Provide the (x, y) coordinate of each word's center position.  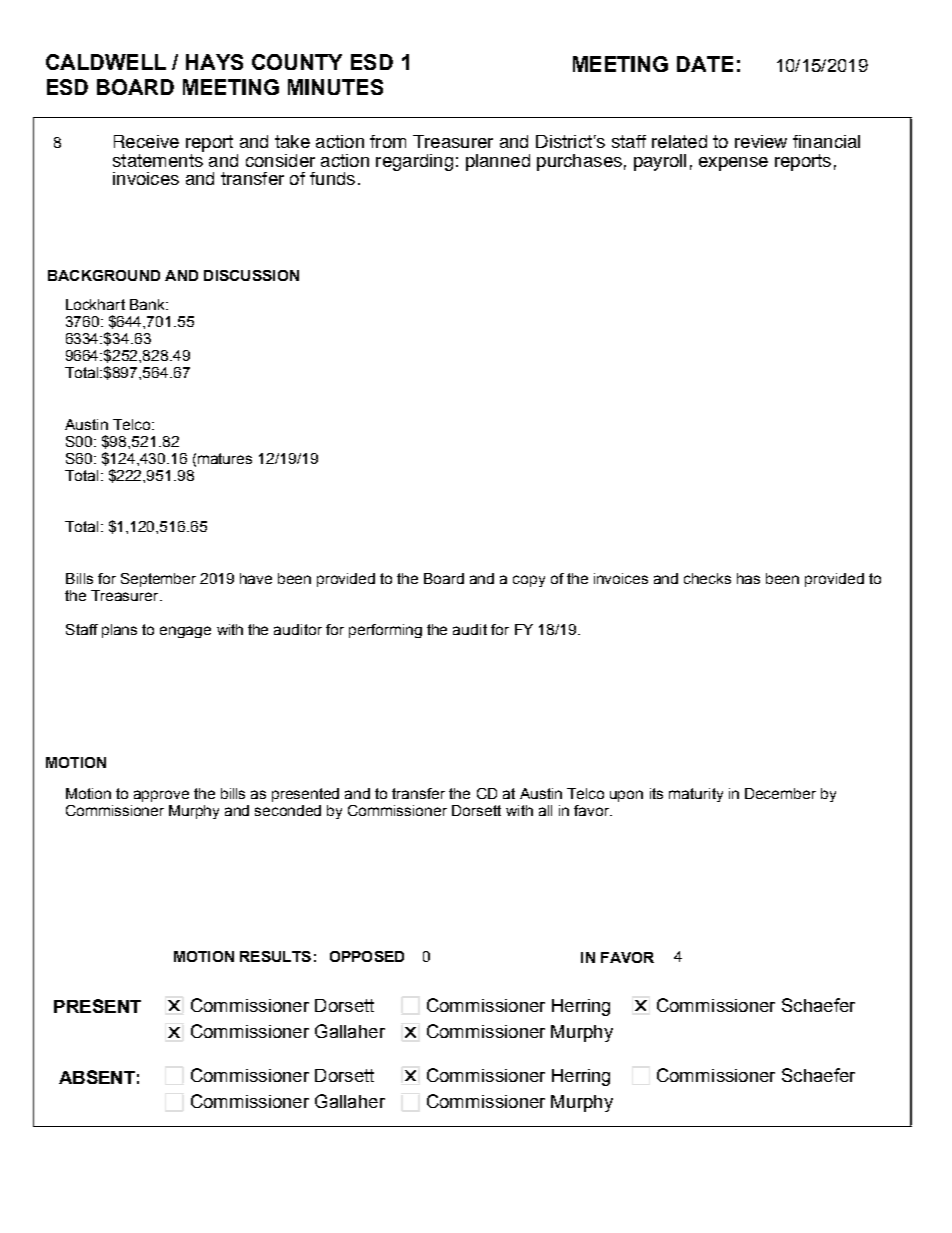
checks (707, 578)
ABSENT (97, 1077)
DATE (705, 64)
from (388, 141)
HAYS (214, 62)
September (158, 580)
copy (529, 581)
